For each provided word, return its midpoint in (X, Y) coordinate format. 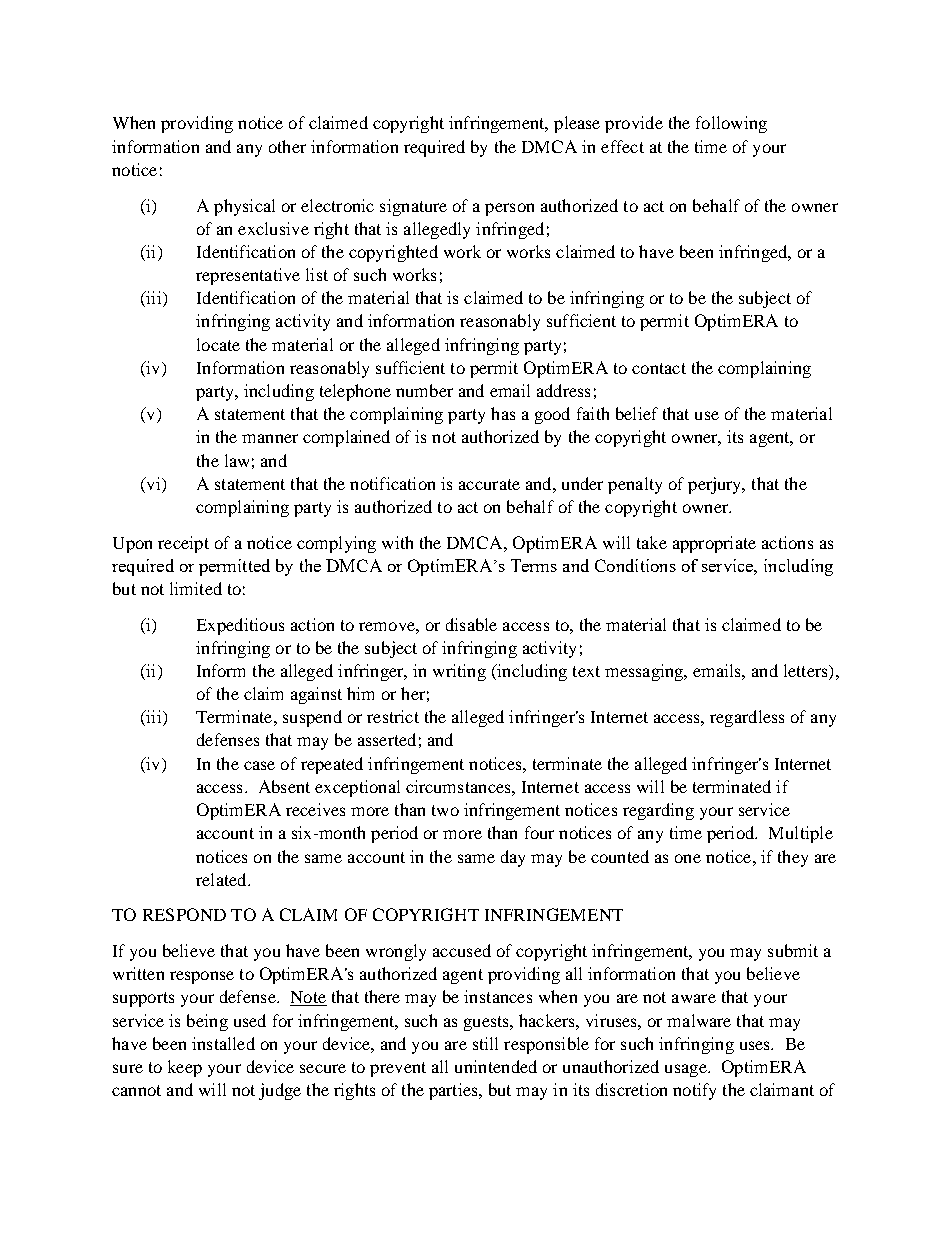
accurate (489, 484)
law (237, 460)
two (445, 810)
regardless (747, 718)
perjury (716, 485)
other (287, 146)
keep (185, 1068)
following (731, 124)
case (259, 765)
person (509, 209)
